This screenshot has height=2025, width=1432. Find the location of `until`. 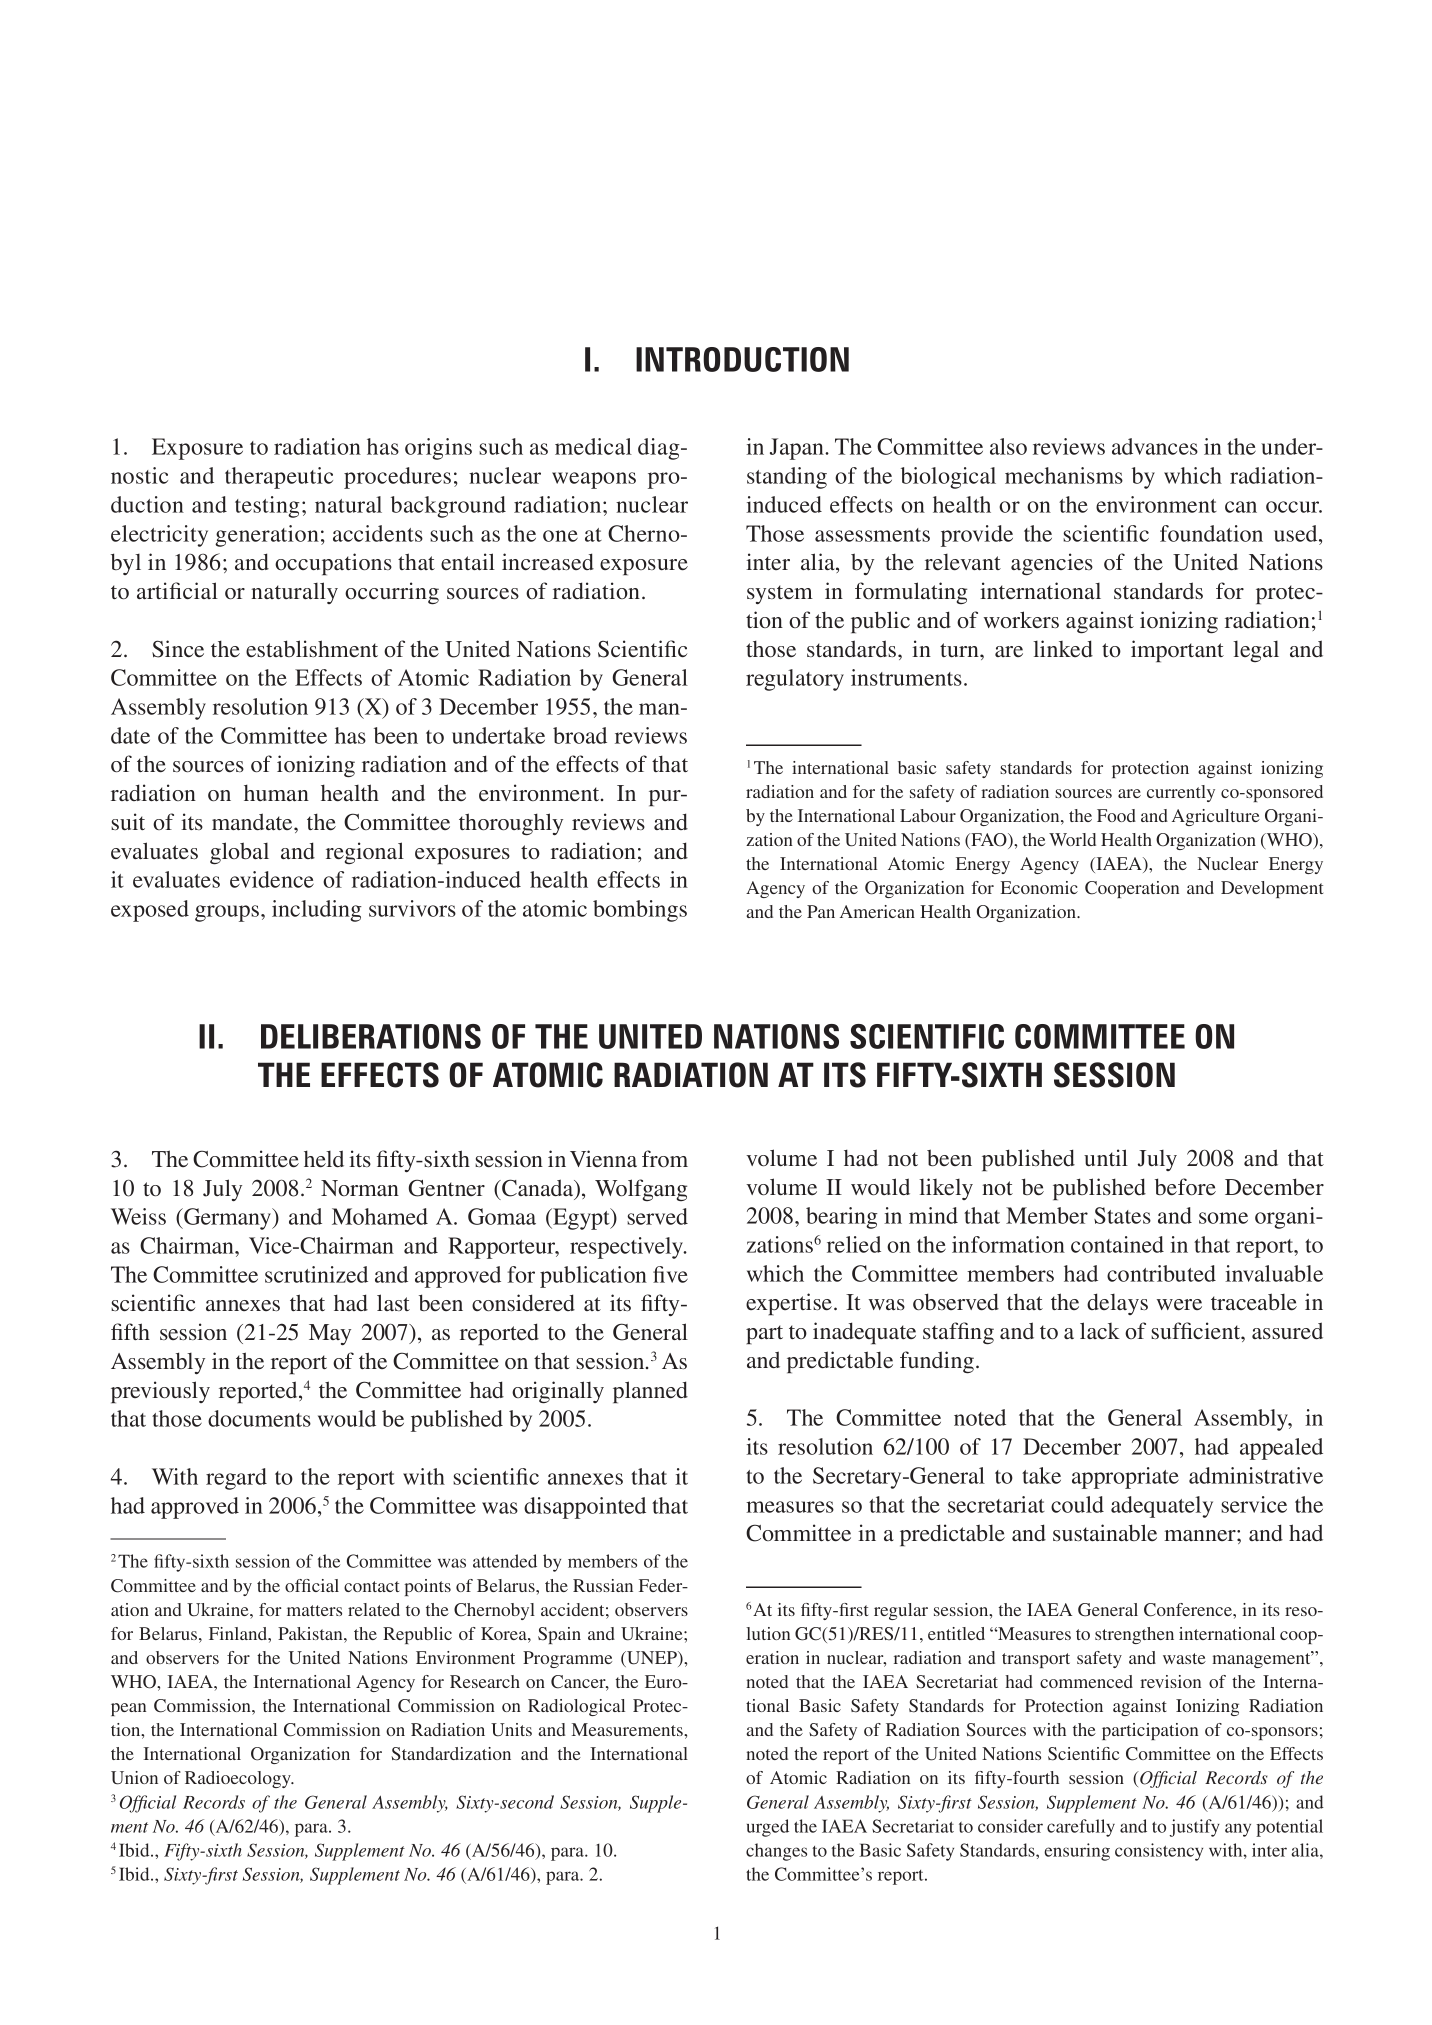

until is located at coordinates (1106, 1157).
